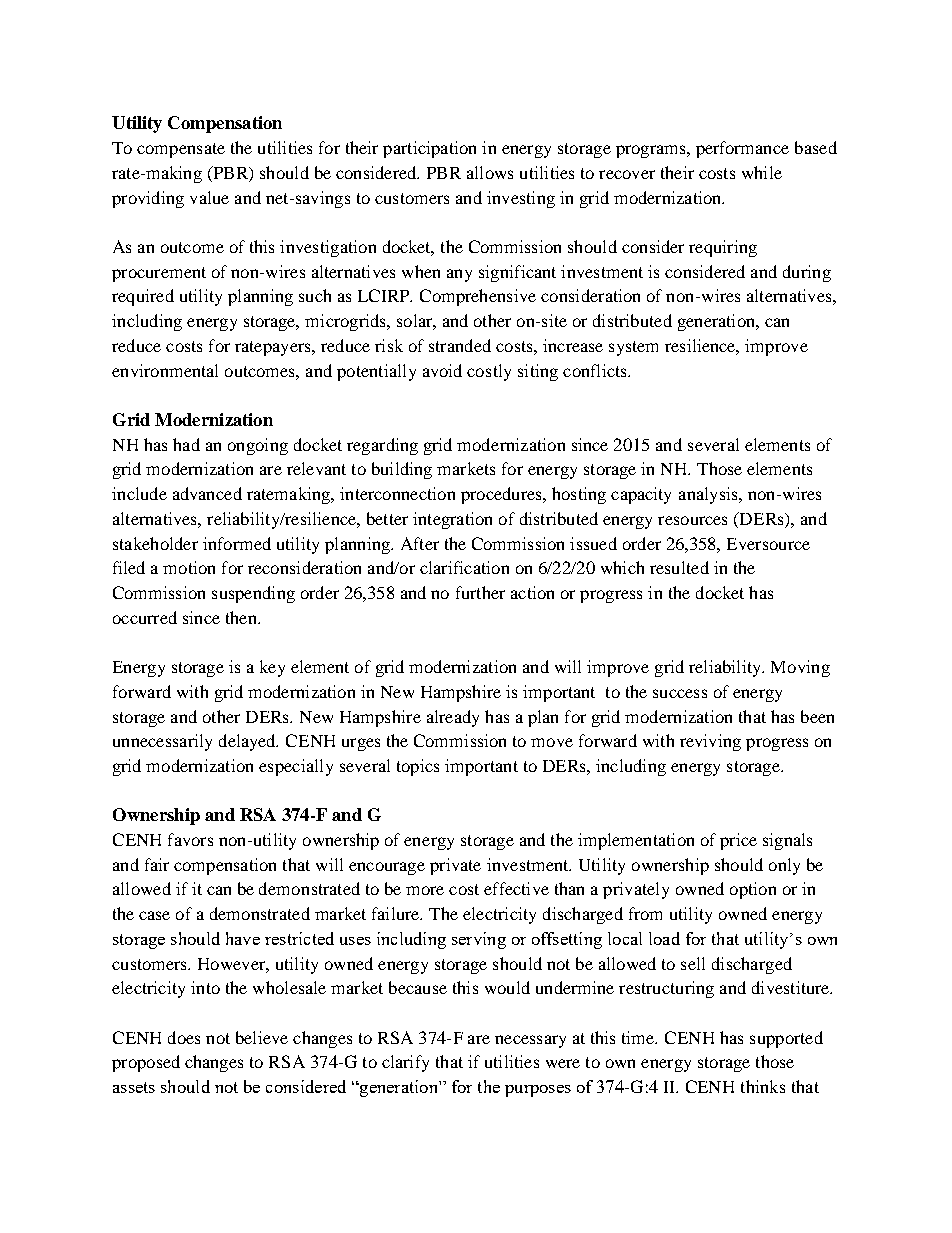  Describe the element at coordinates (209, 197) in the screenshot. I see `value` at that location.
